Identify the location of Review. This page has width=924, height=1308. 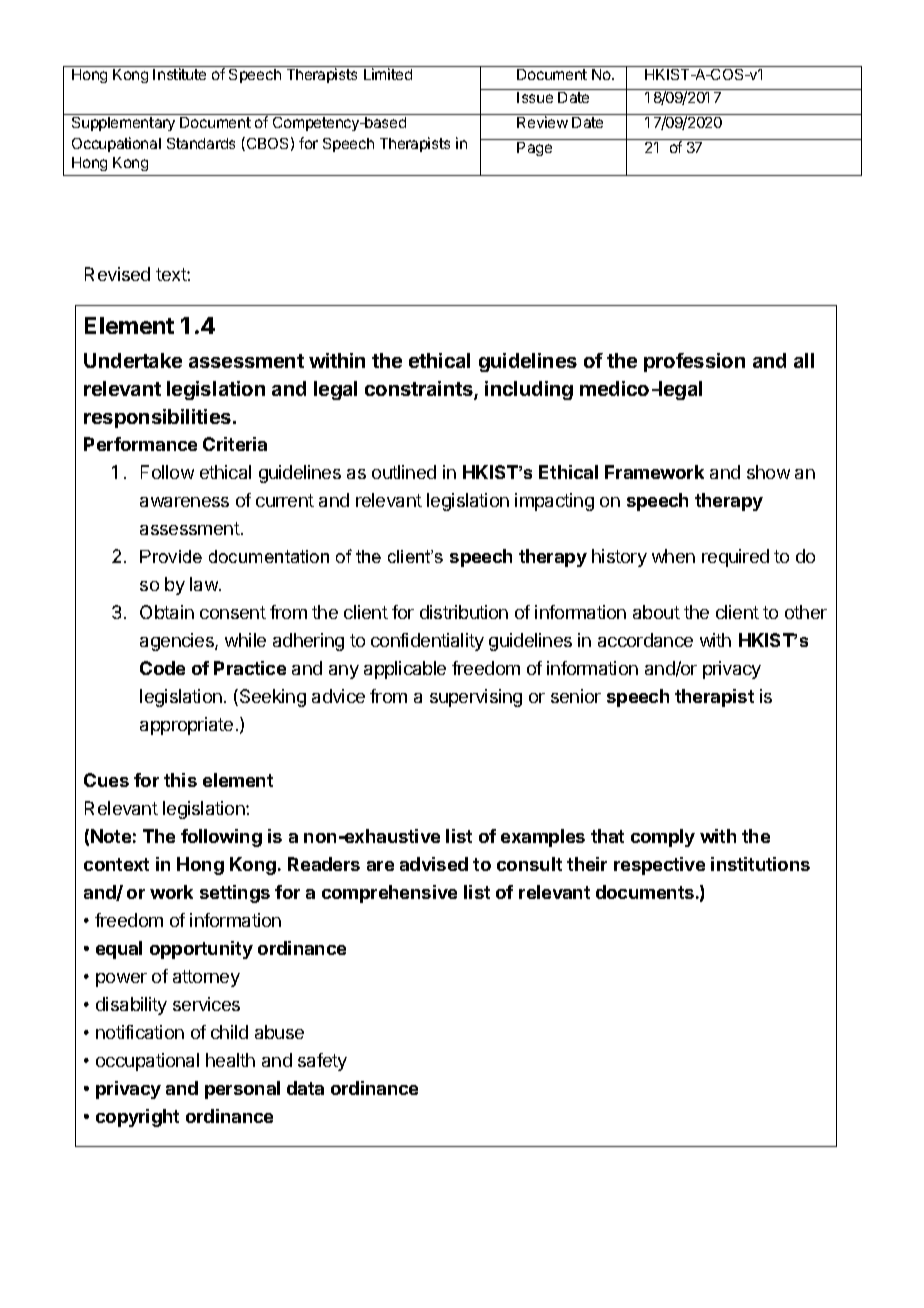
(542, 122).
